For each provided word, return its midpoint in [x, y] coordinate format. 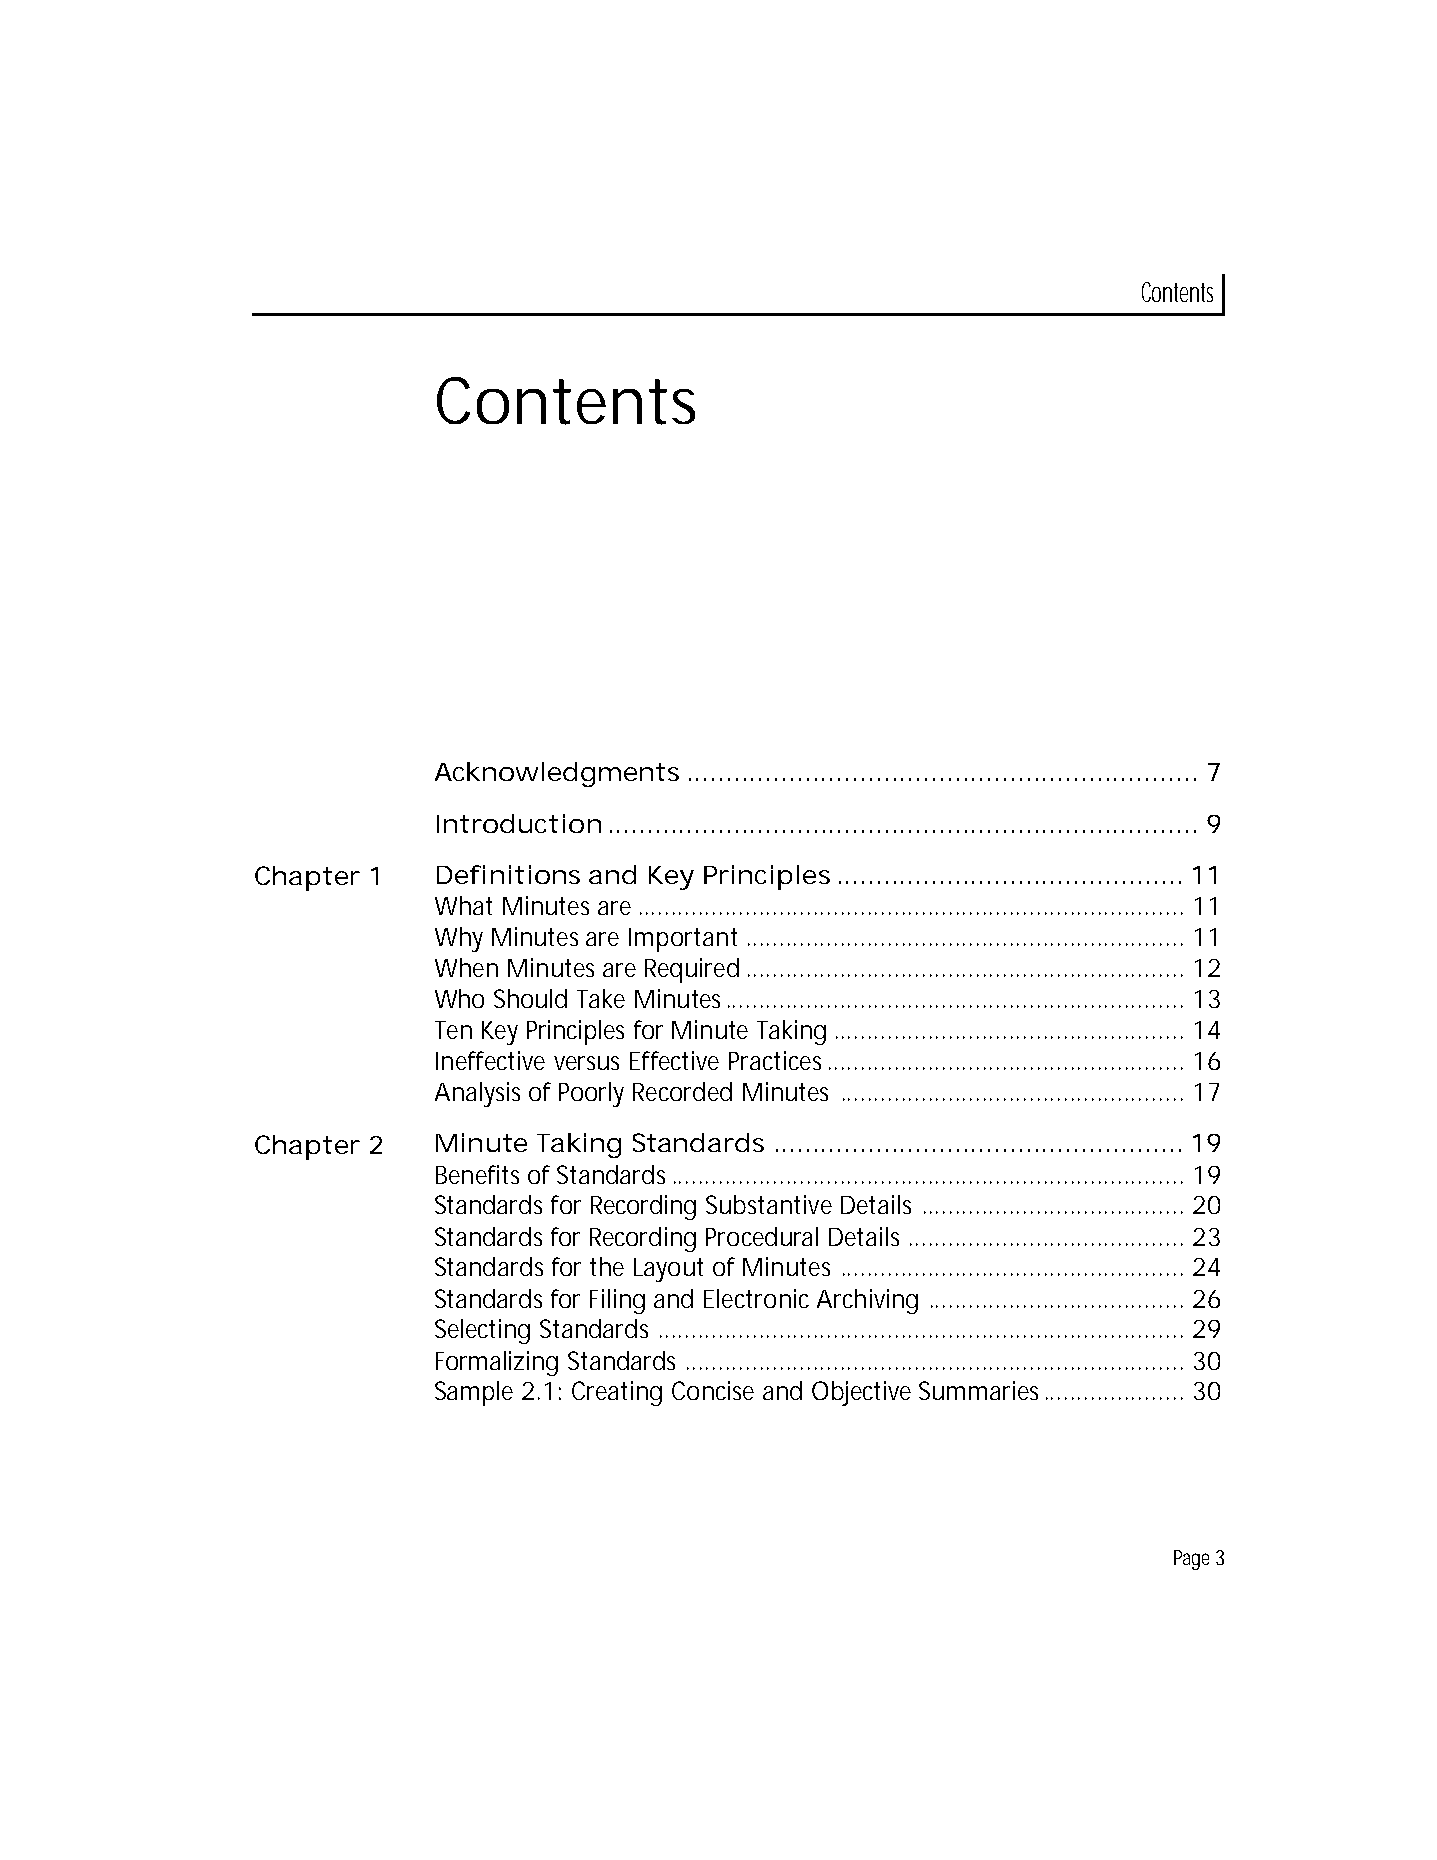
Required [692, 970]
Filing [617, 1301]
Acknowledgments [557, 774]
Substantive [769, 1204]
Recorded [682, 1091]
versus [586, 1063]
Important [683, 940]
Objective [861, 1393]
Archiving [867, 1301]
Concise [713, 1390]
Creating [617, 1393]
